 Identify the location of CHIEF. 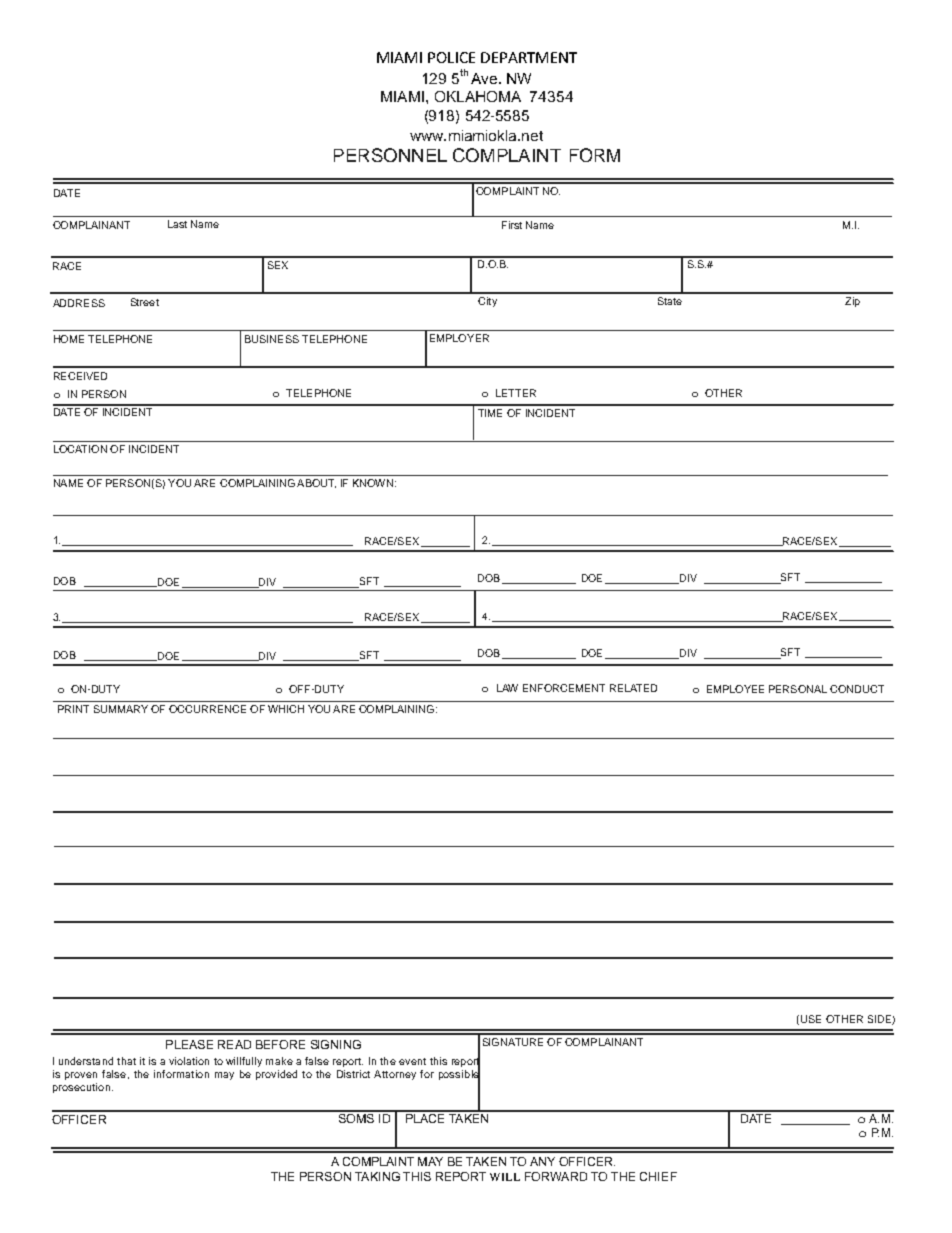
(658, 1176).
